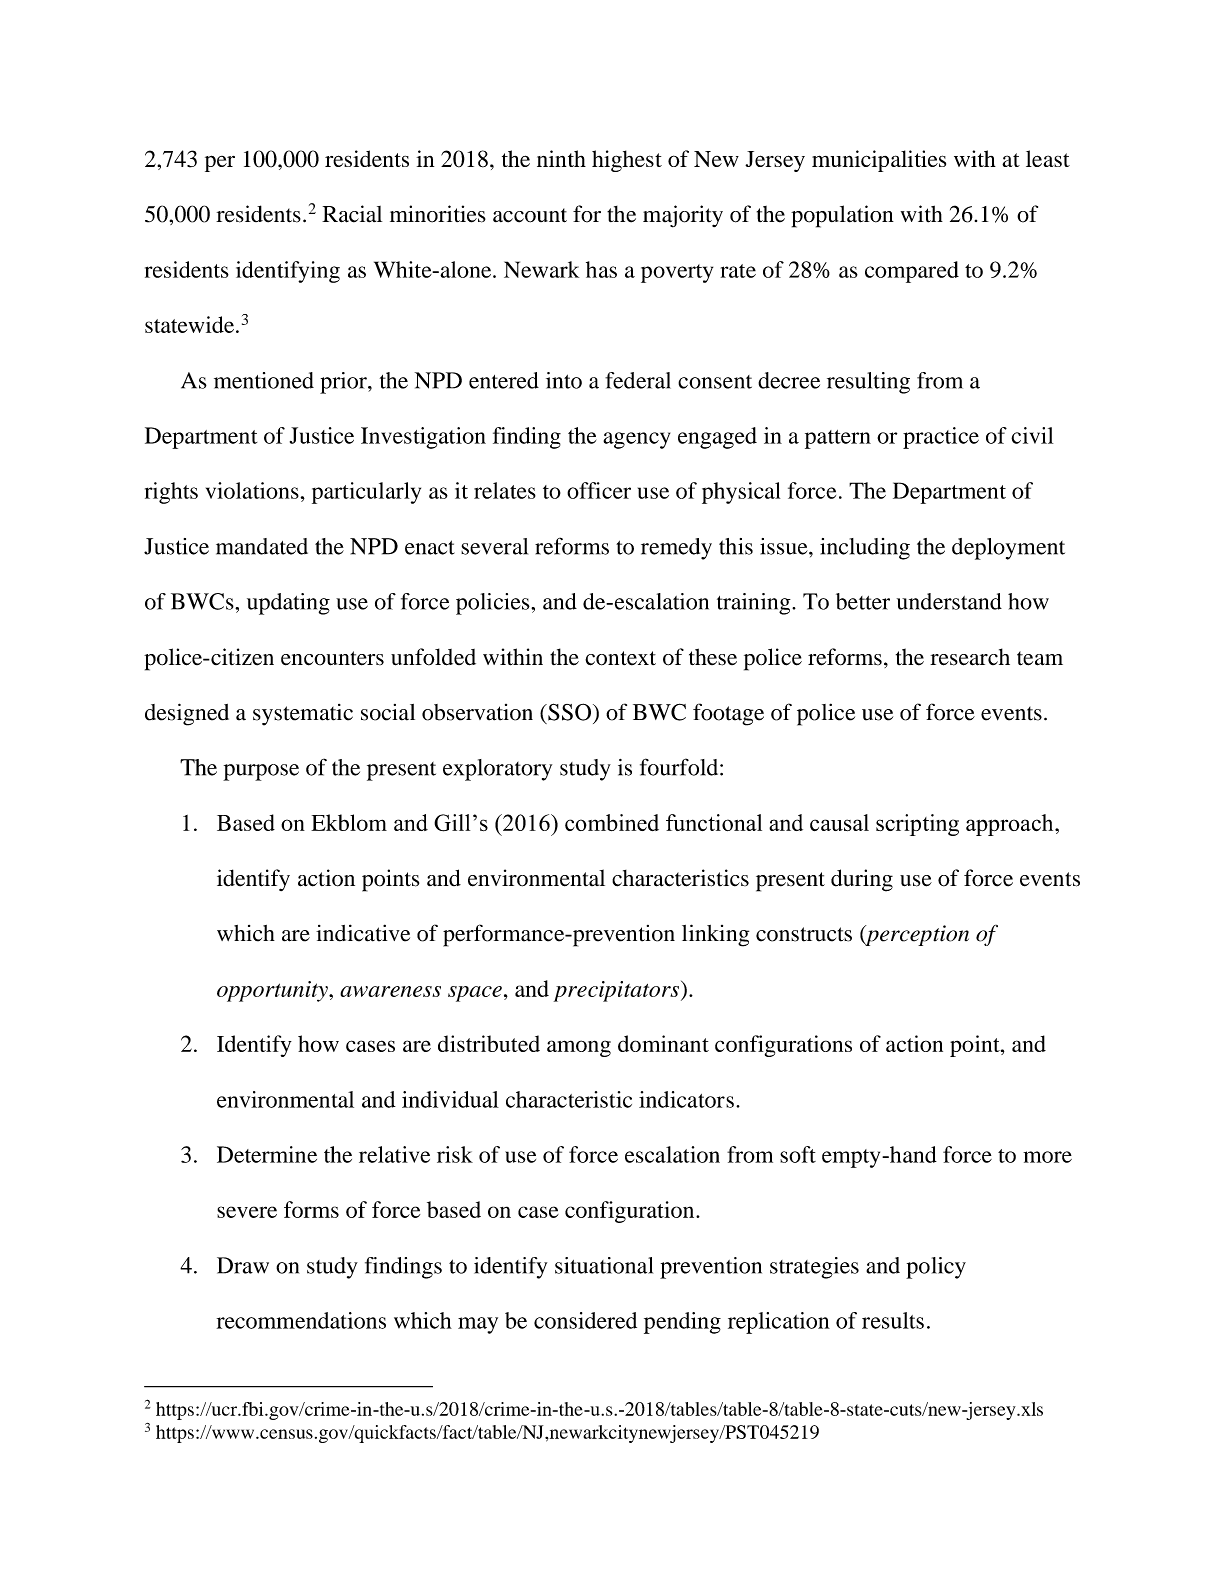 Image resolution: width=1226 pixels, height=1587 pixels. Describe the element at coordinates (627, 161) in the screenshot. I see `highest` at that location.
